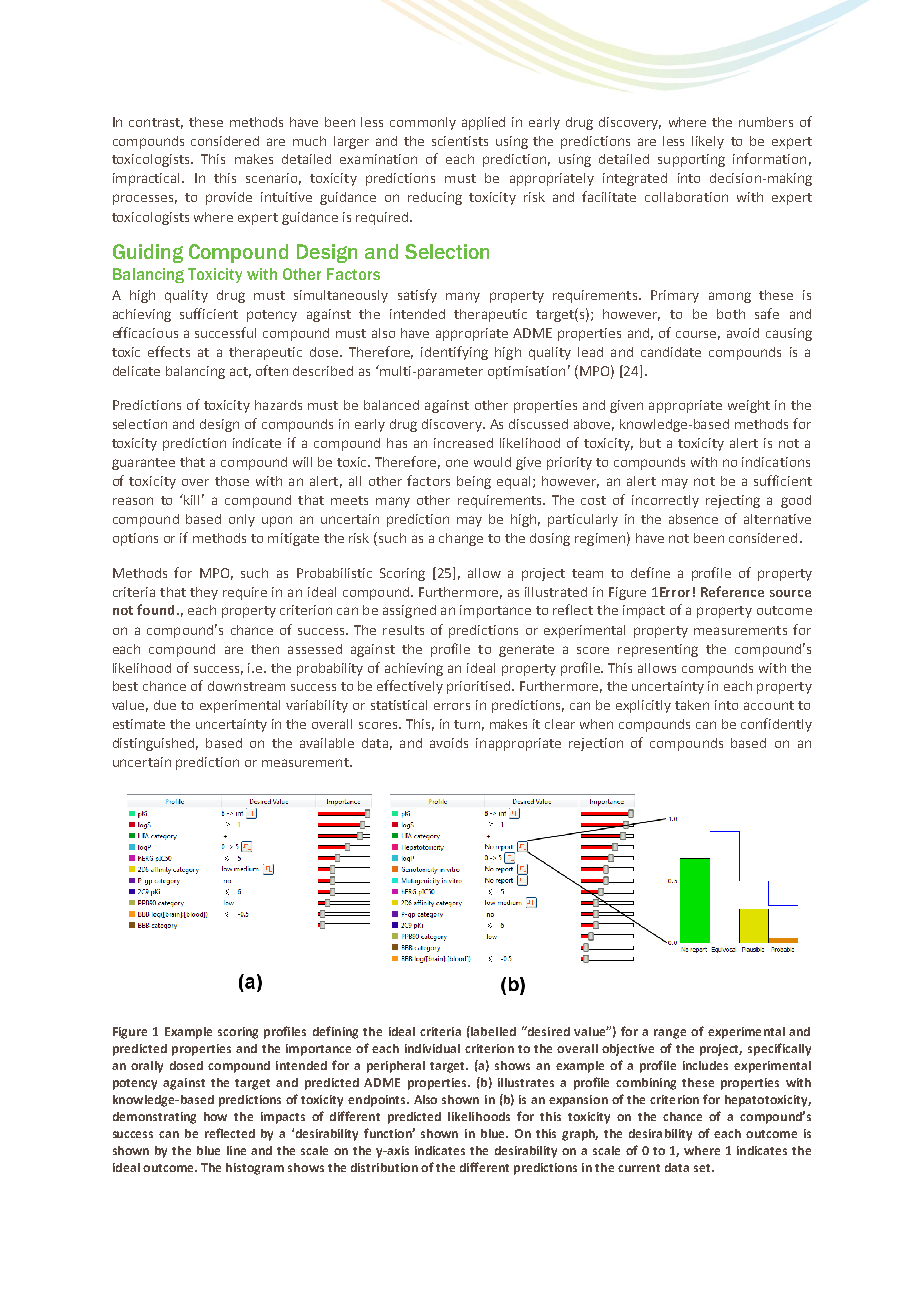  I want to click on line, so click(236, 1150).
